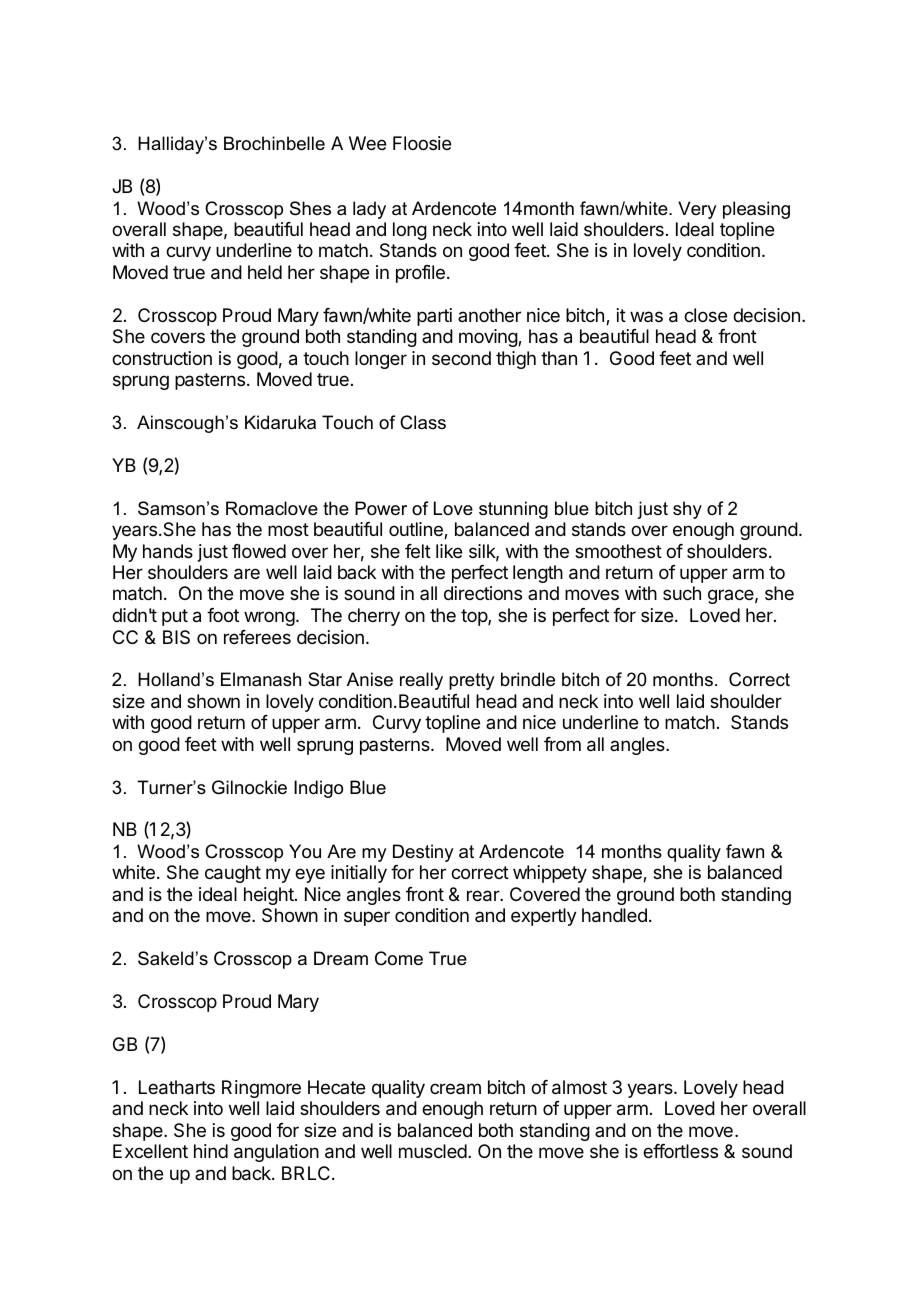 This document has height=1308, width=924. Describe the element at coordinates (310, 208) in the document. I see `Shes` at that location.
